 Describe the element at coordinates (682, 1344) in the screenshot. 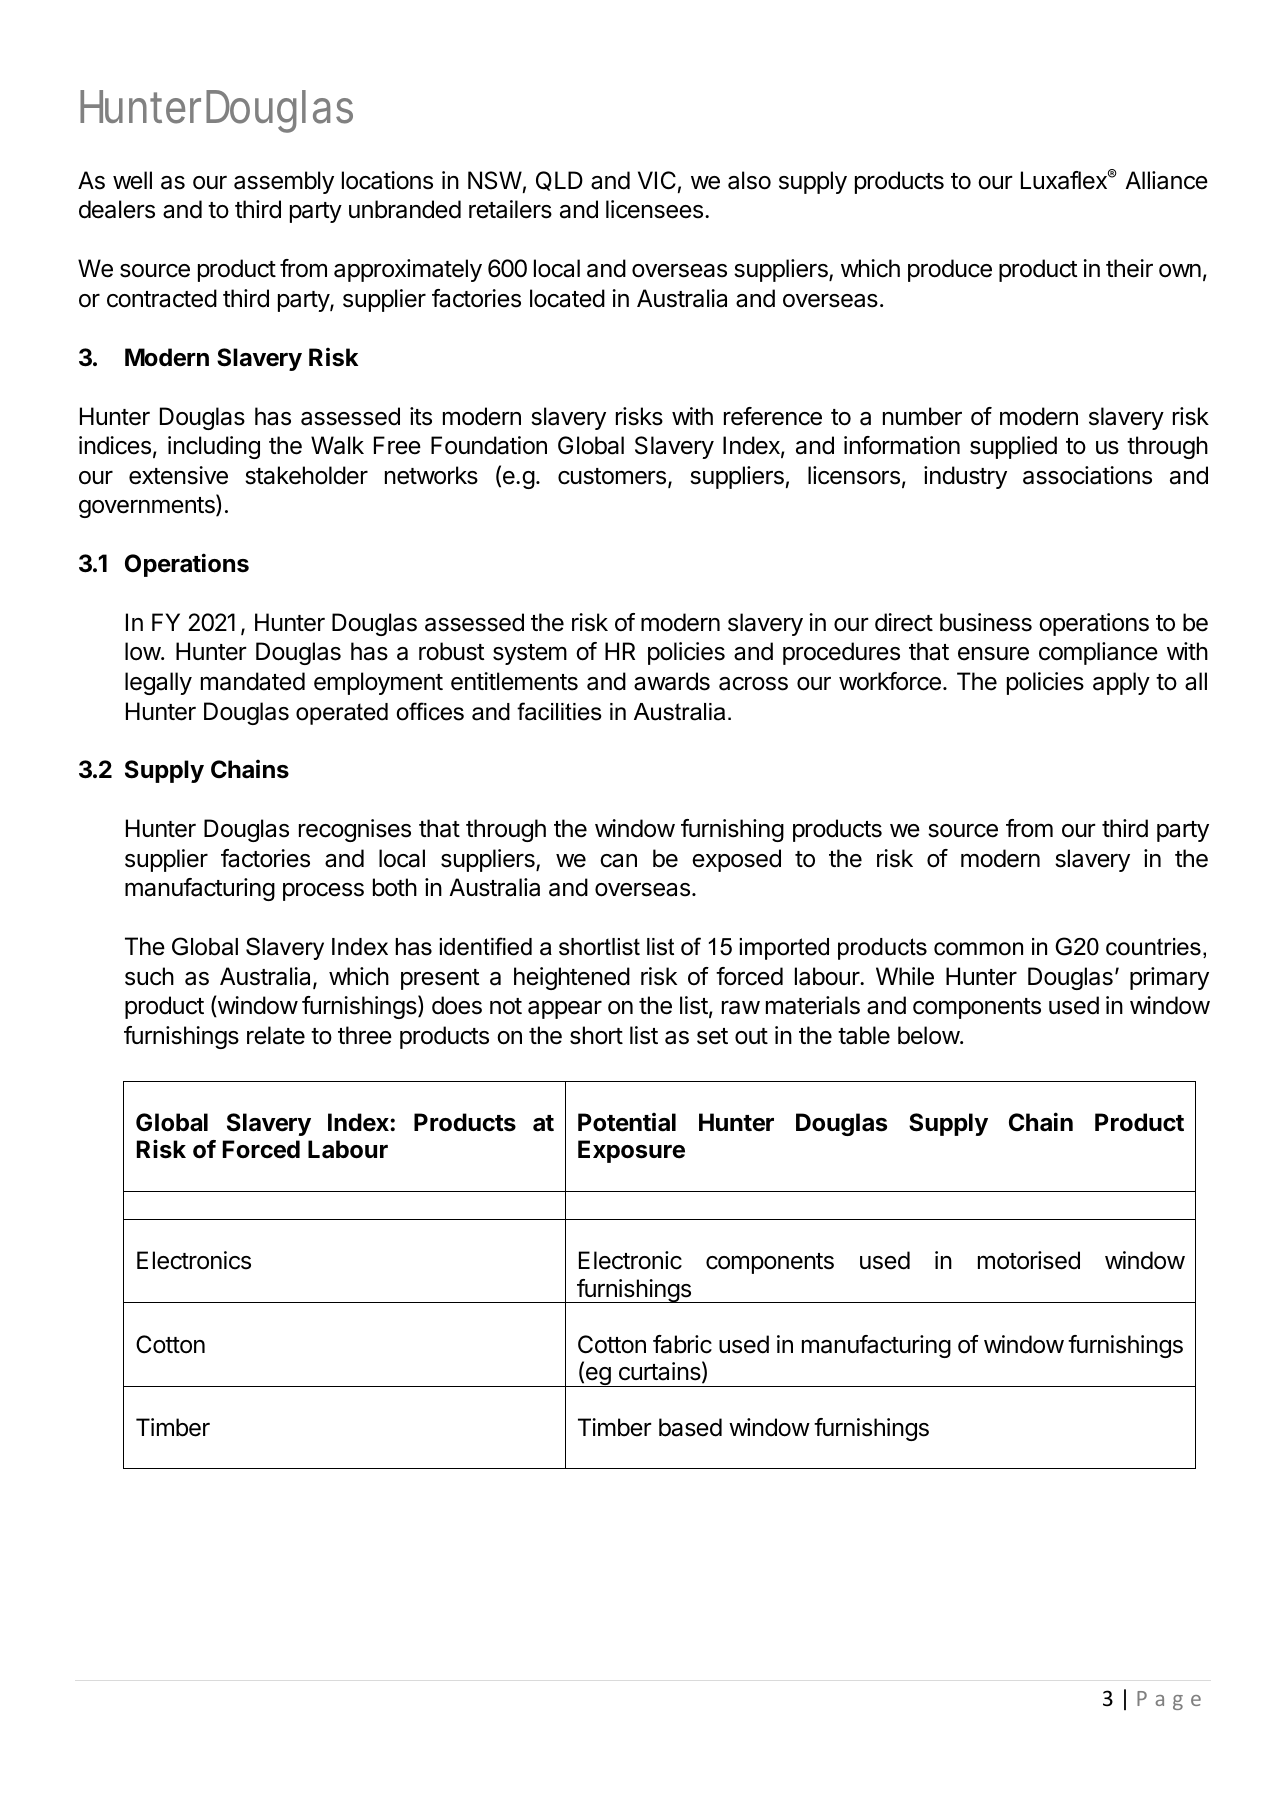

I see `fabric` at that location.
